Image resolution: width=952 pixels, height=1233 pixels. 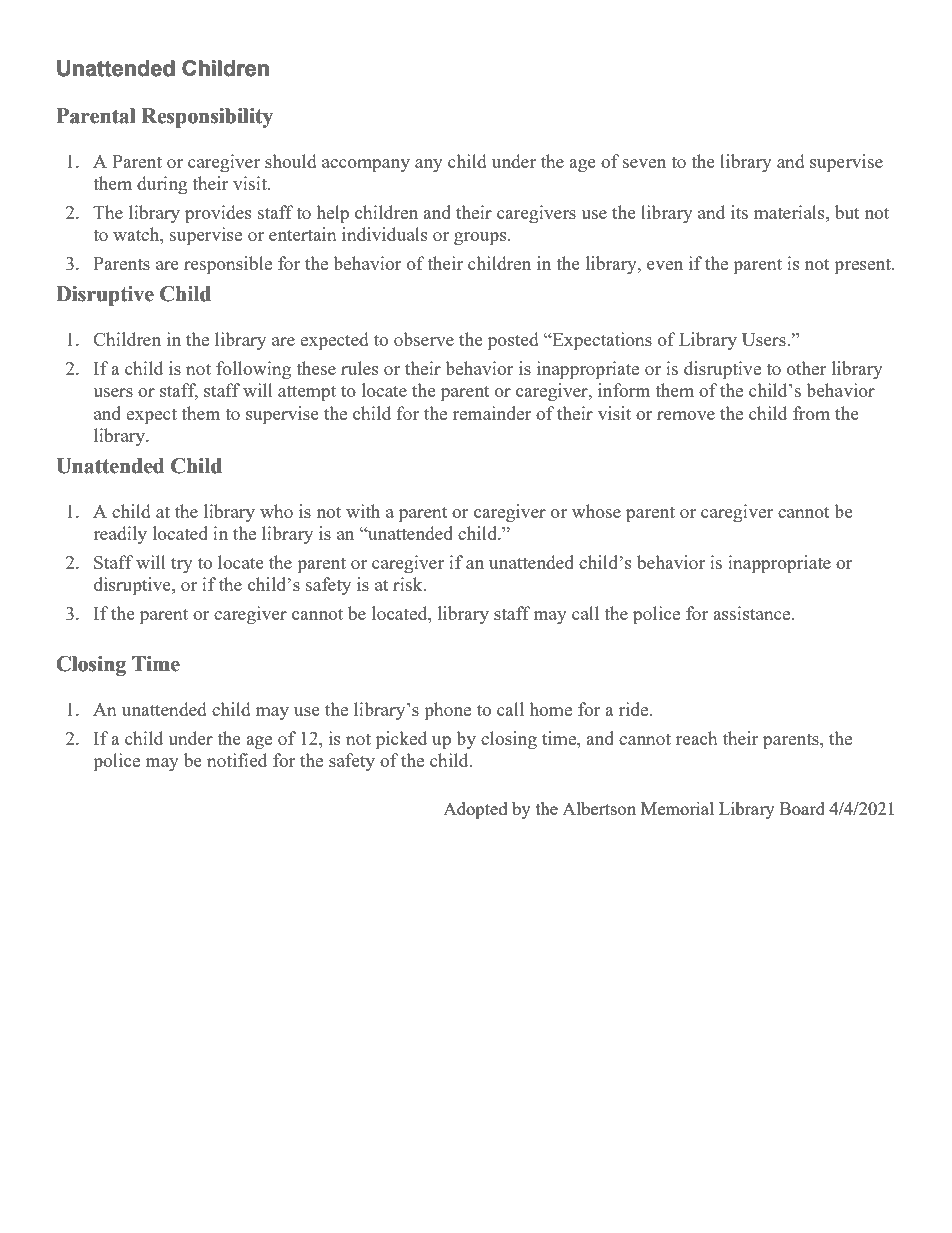 What do you see at coordinates (475, 810) in the screenshot?
I see `Adopted` at bounding box center [475, 810].
